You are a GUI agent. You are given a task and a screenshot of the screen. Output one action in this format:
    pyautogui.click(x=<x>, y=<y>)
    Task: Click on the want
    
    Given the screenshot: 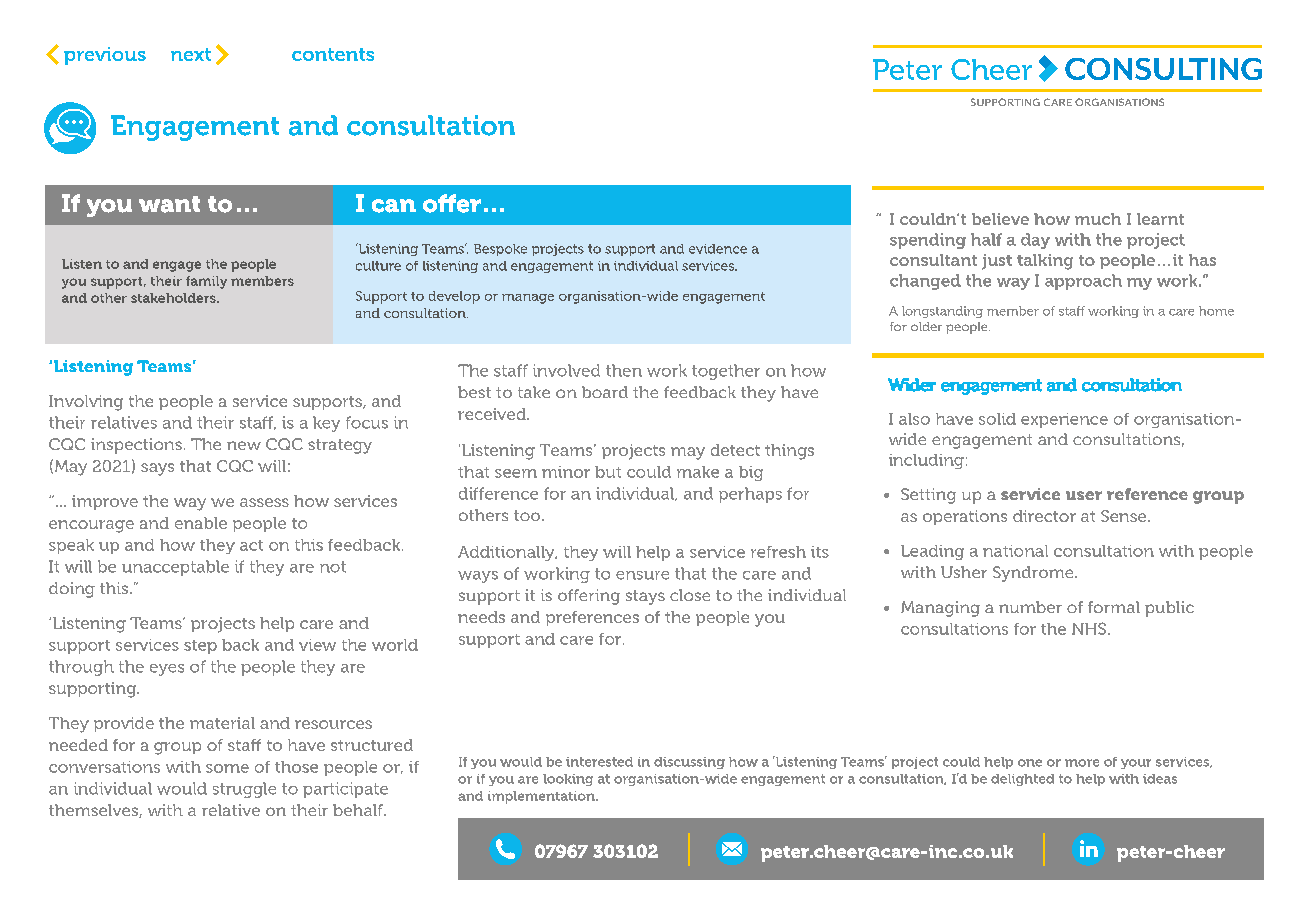 What is the action you would take?
    pyautogui.click(x=169, y=204)
